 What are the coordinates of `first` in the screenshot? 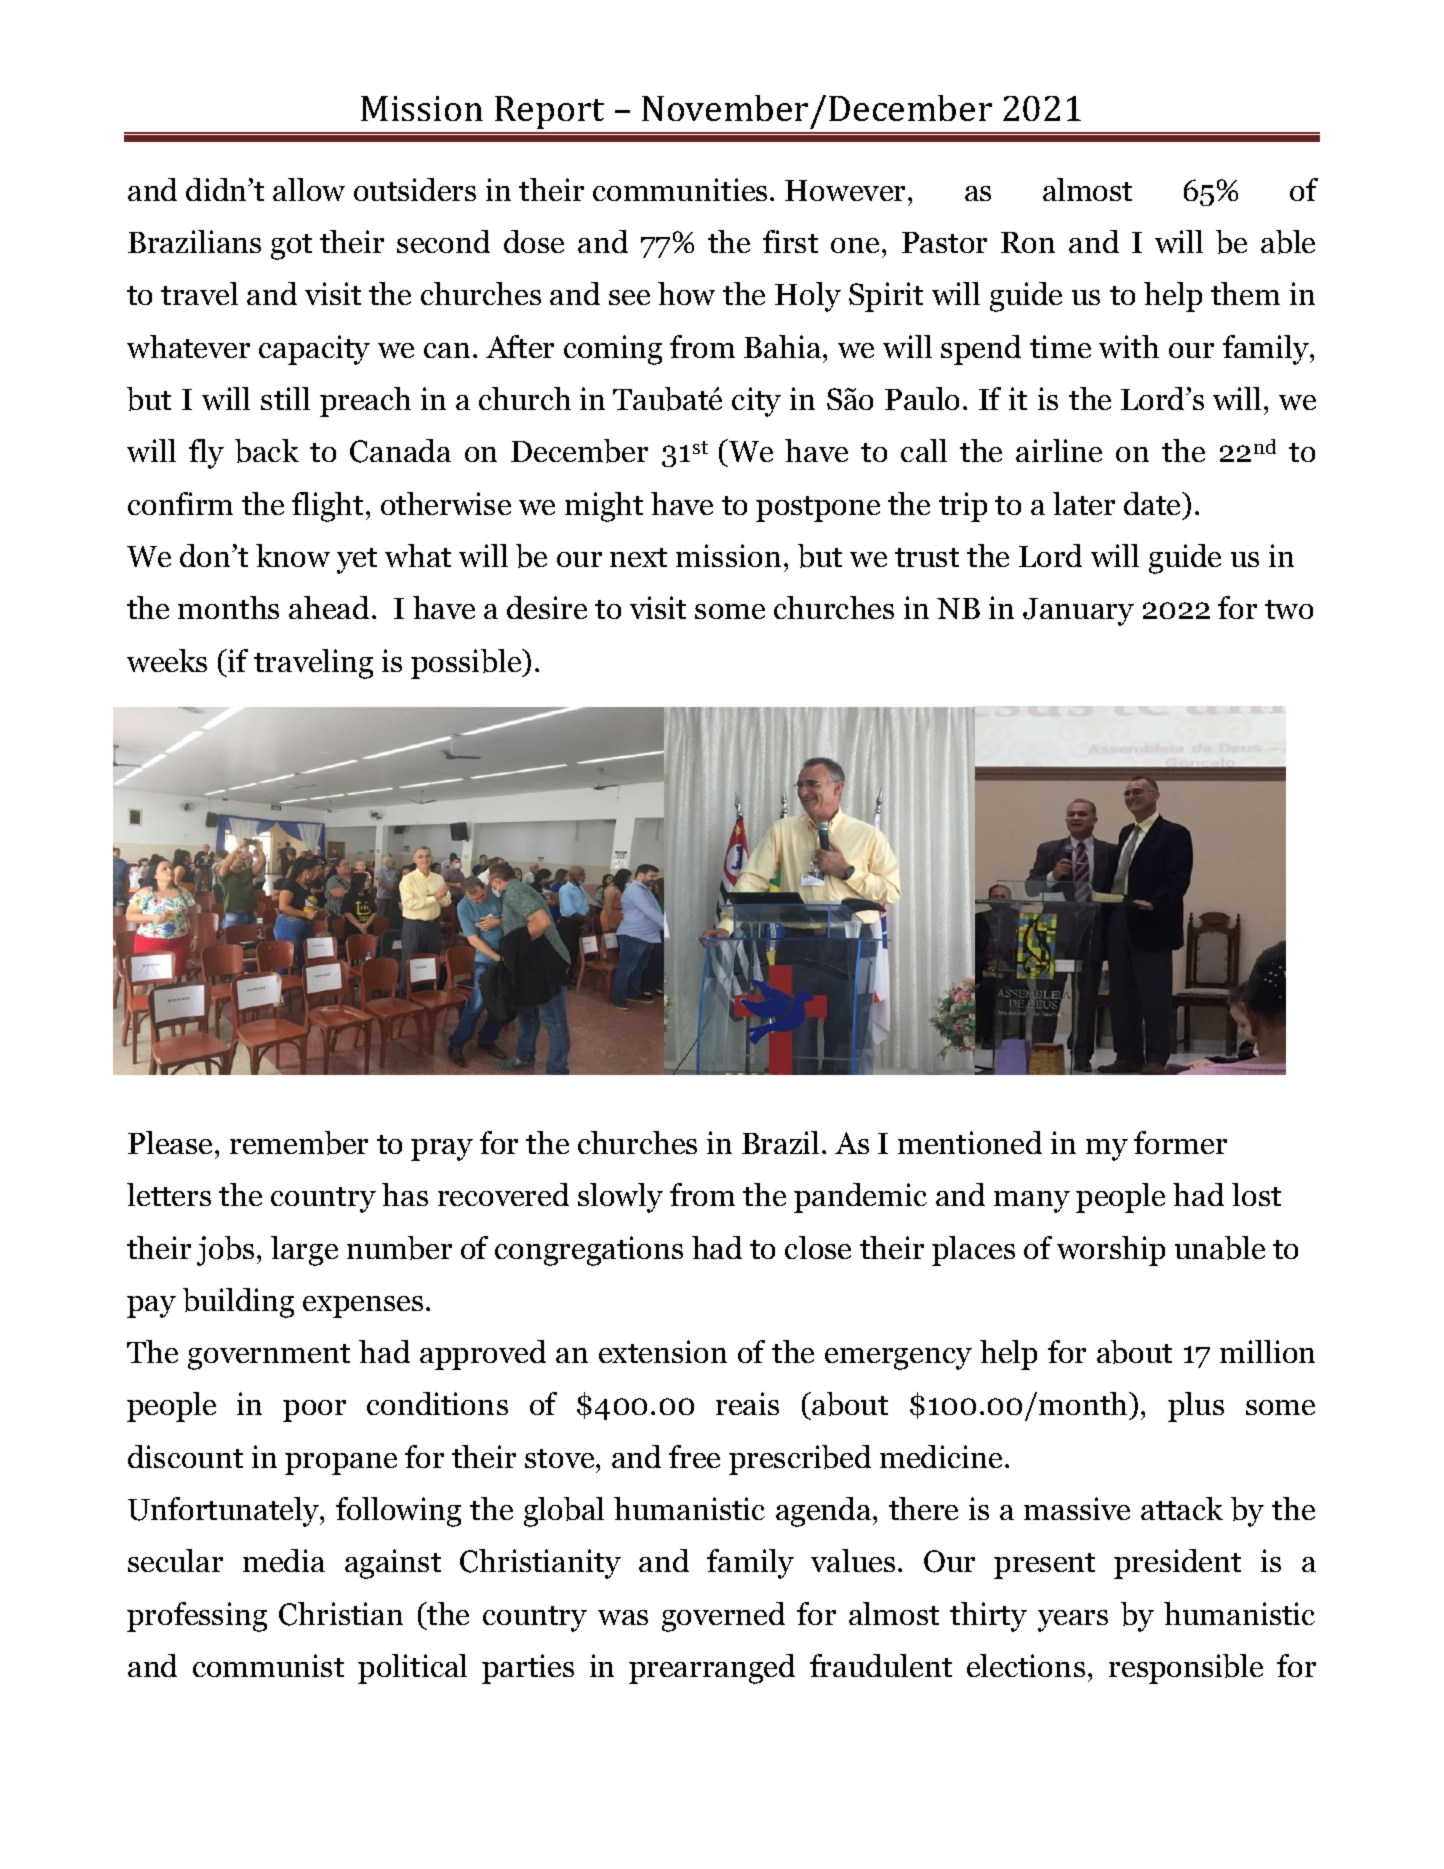 It's located at (790, 241).
